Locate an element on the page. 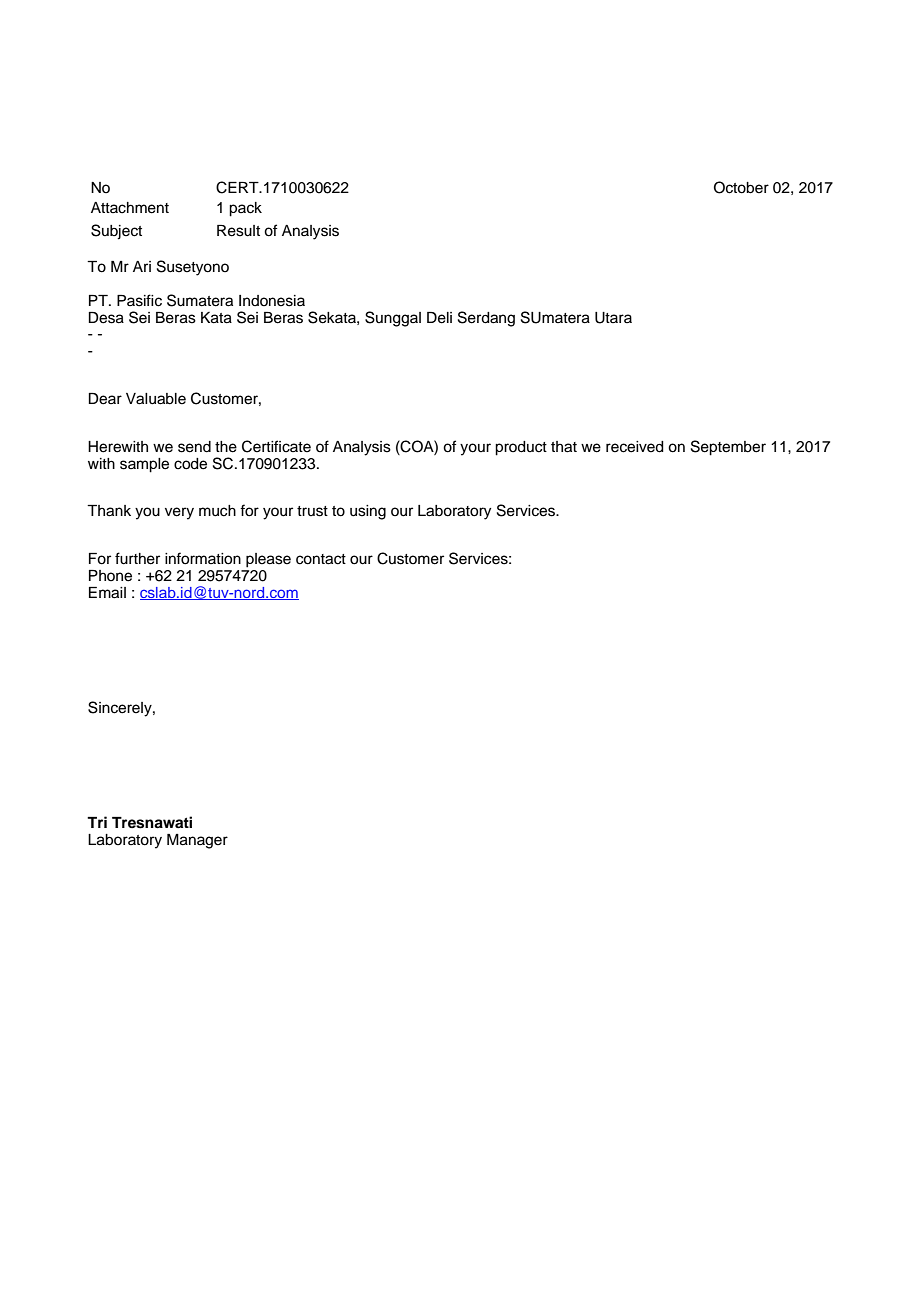 The image size is (924, 1308). using is located at coordinates (368, 512).
